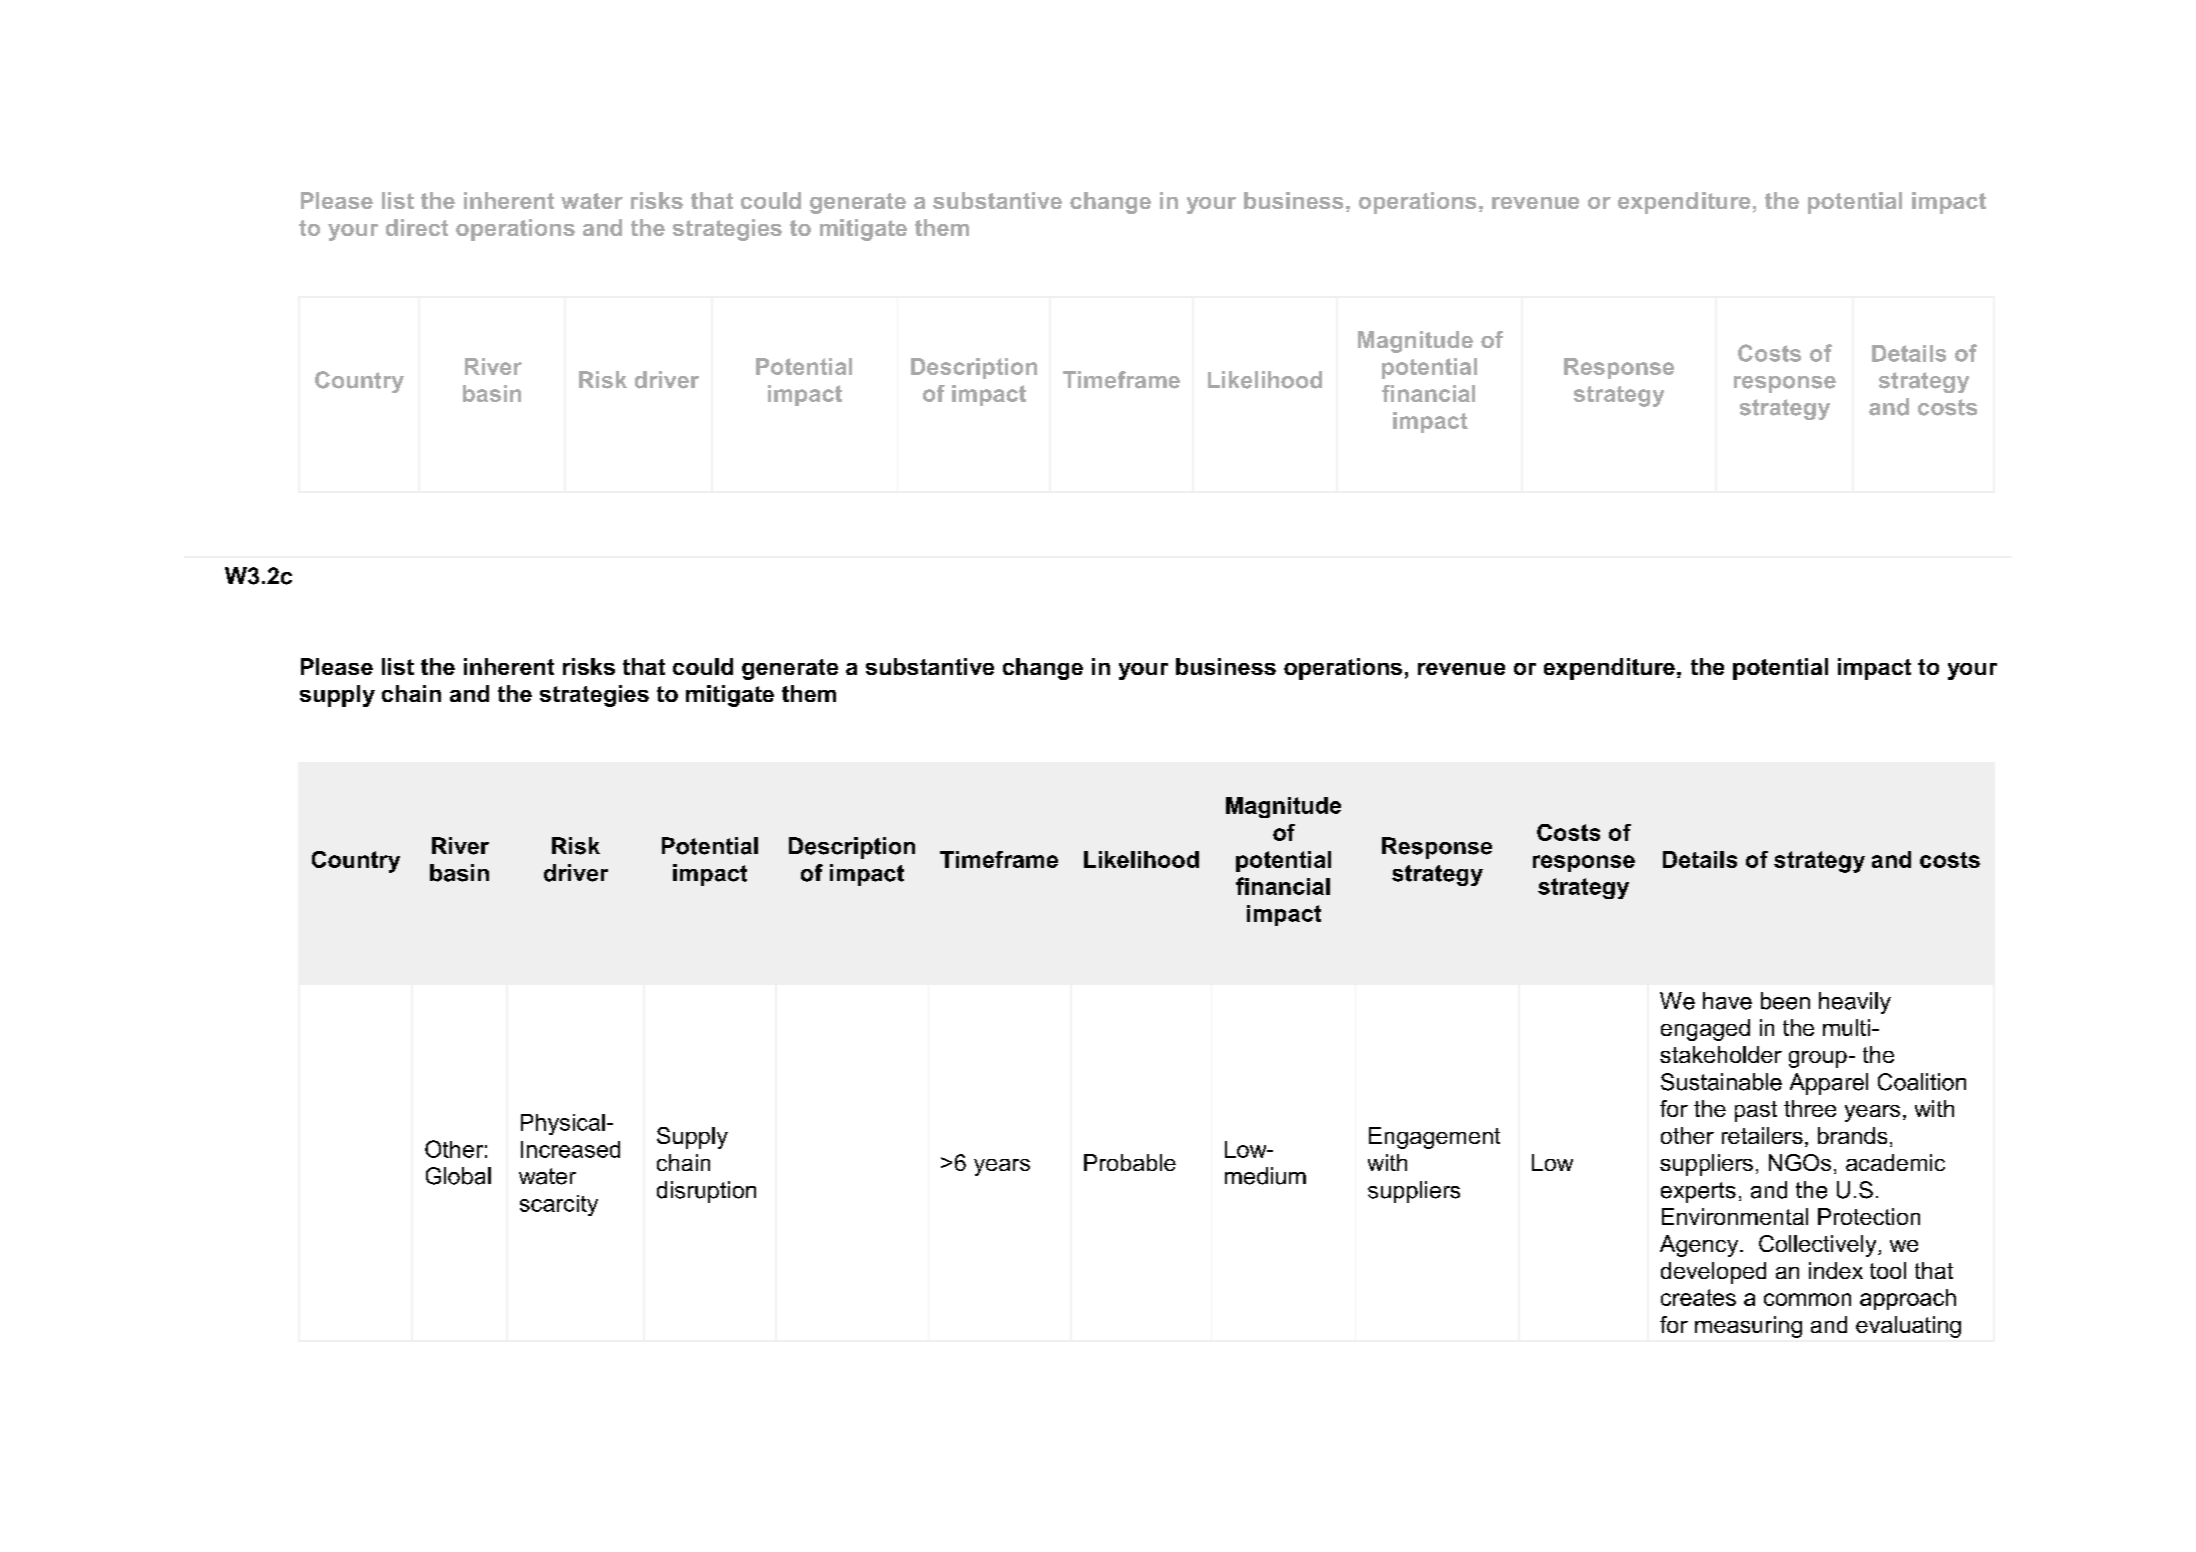  Describe the element at coordinates (1756, 1111) in the screenshot. I see `past` at that location.
